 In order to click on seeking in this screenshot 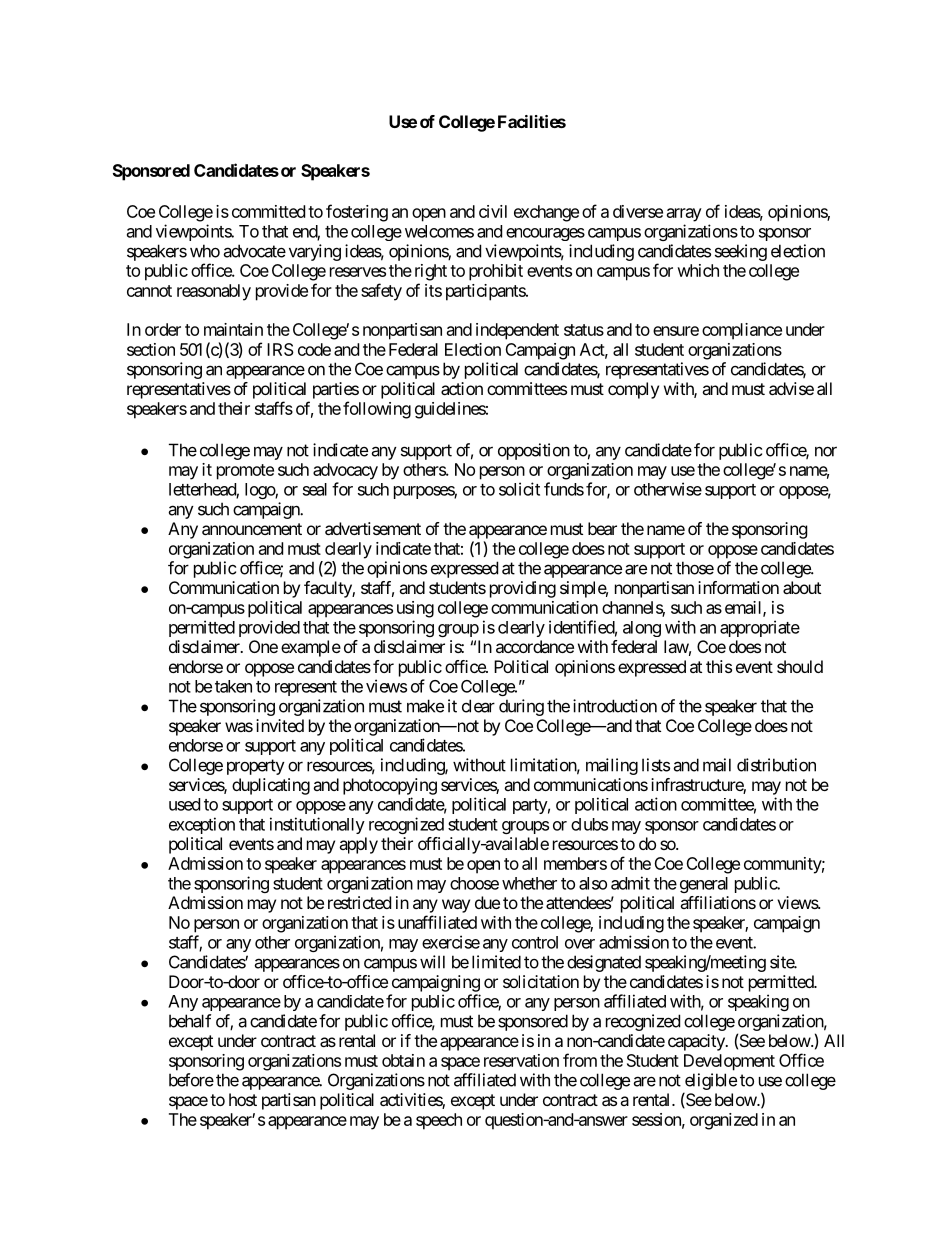, I will do `click(741, 252)`.
